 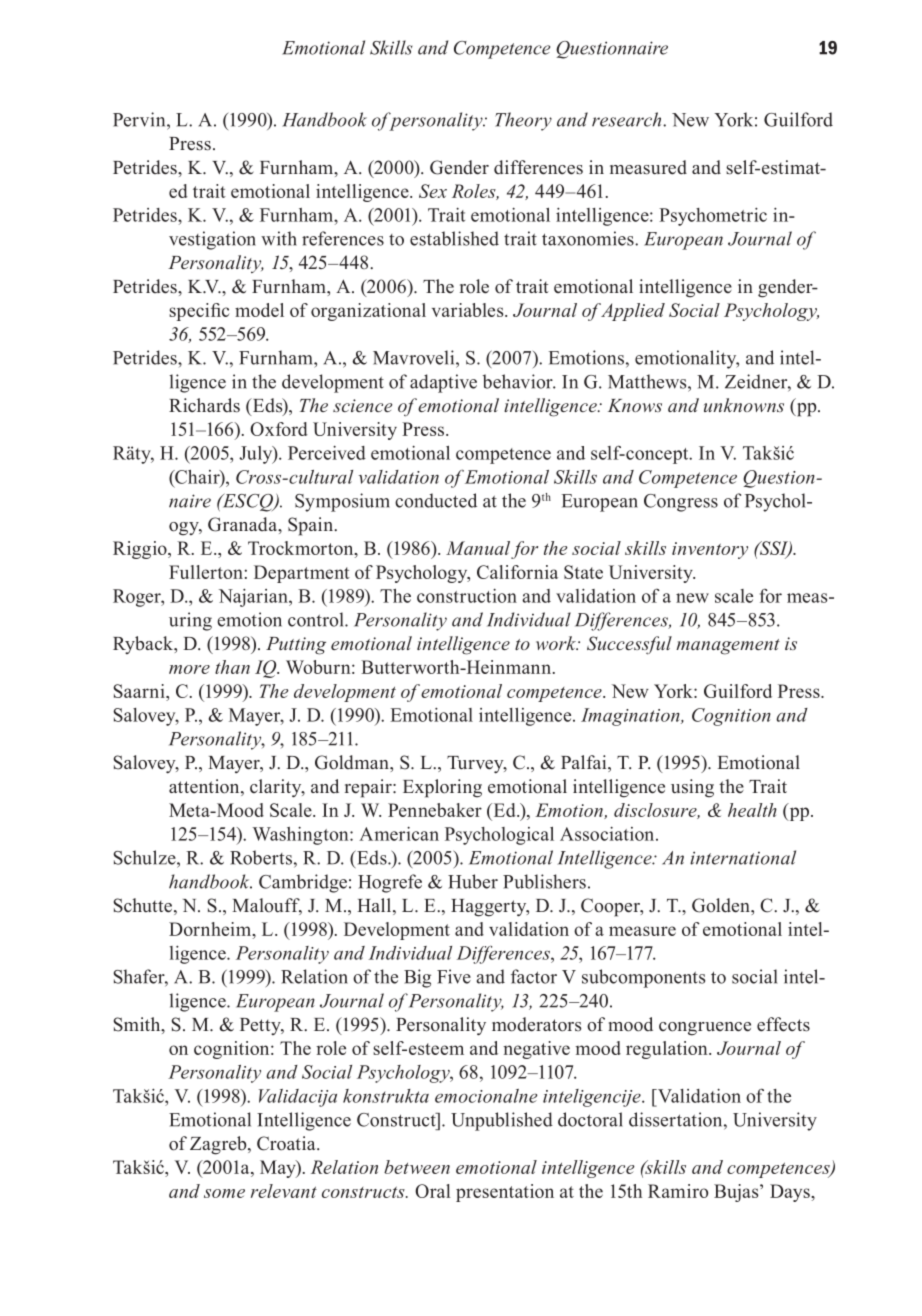 I want to click on references, so click(x=343, y=238).
